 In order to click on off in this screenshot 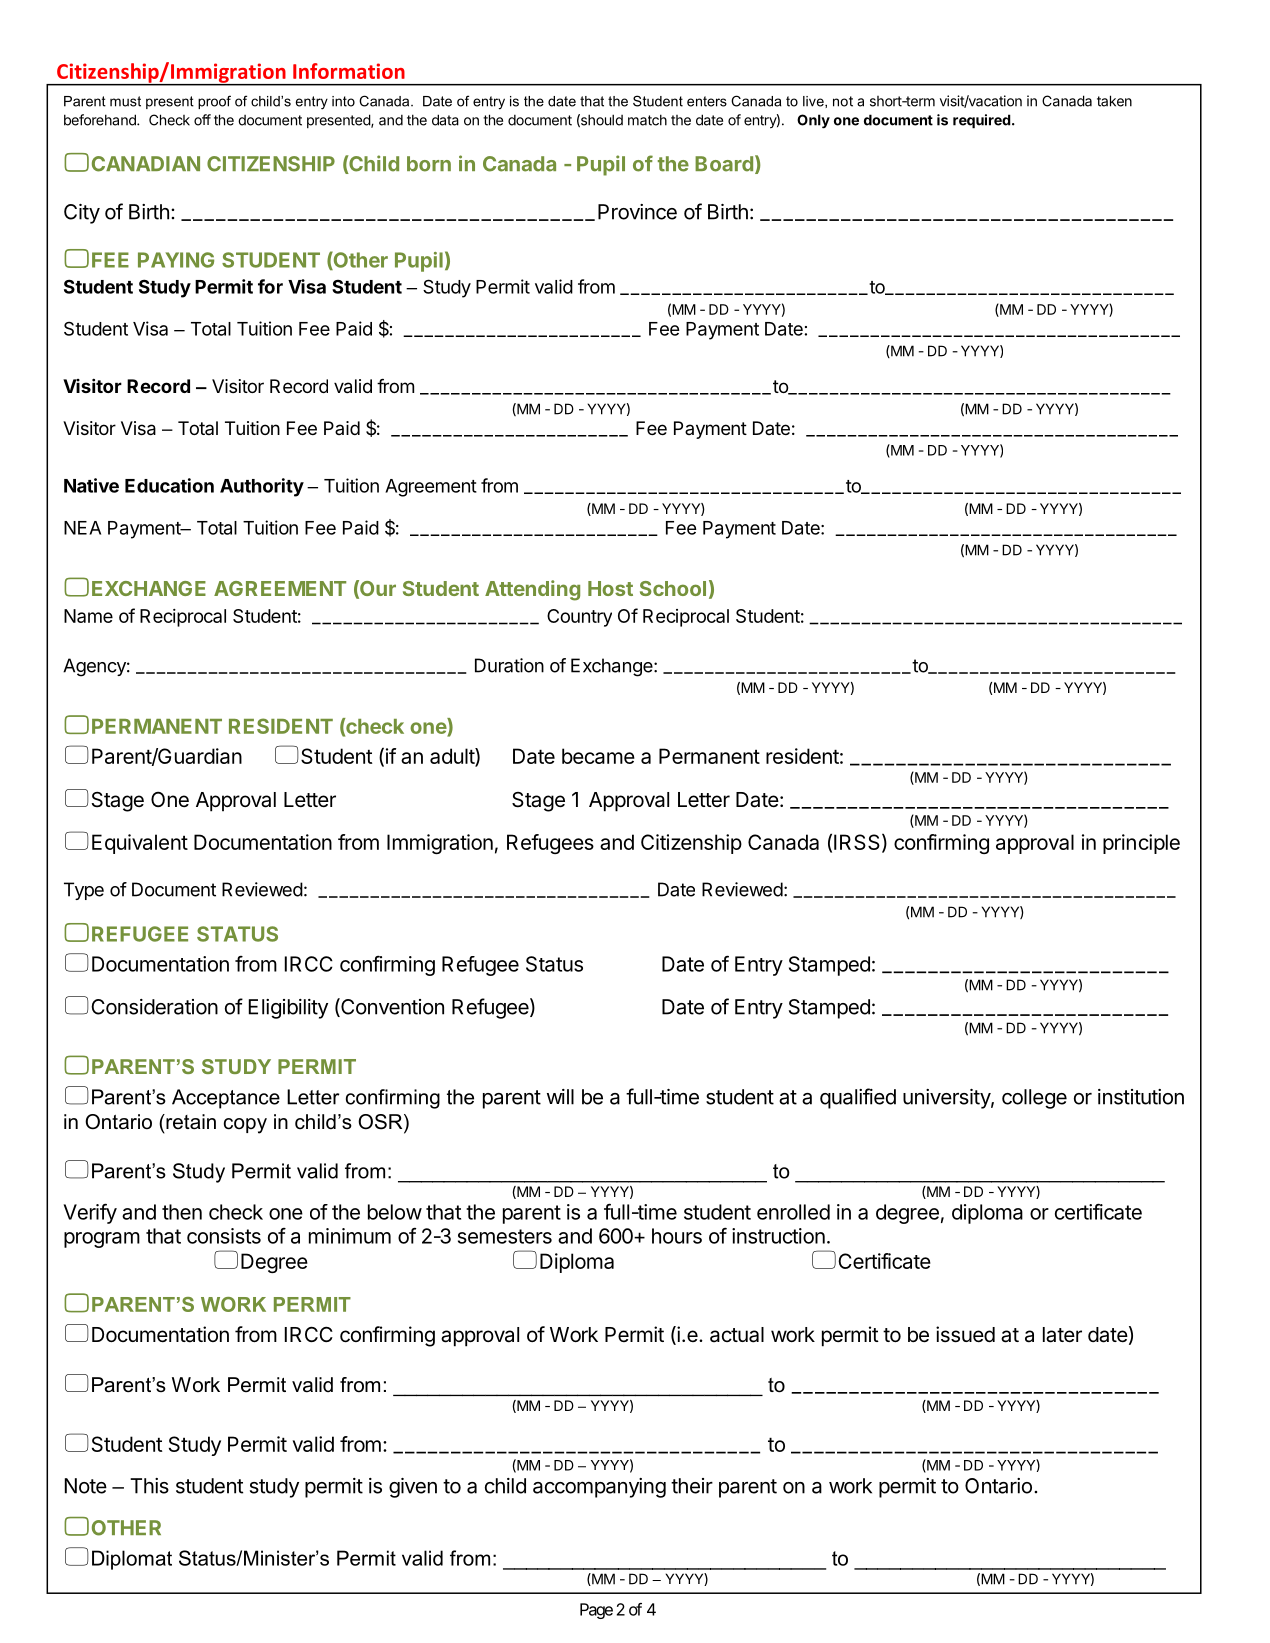, I will do `click(202, 120)`.
